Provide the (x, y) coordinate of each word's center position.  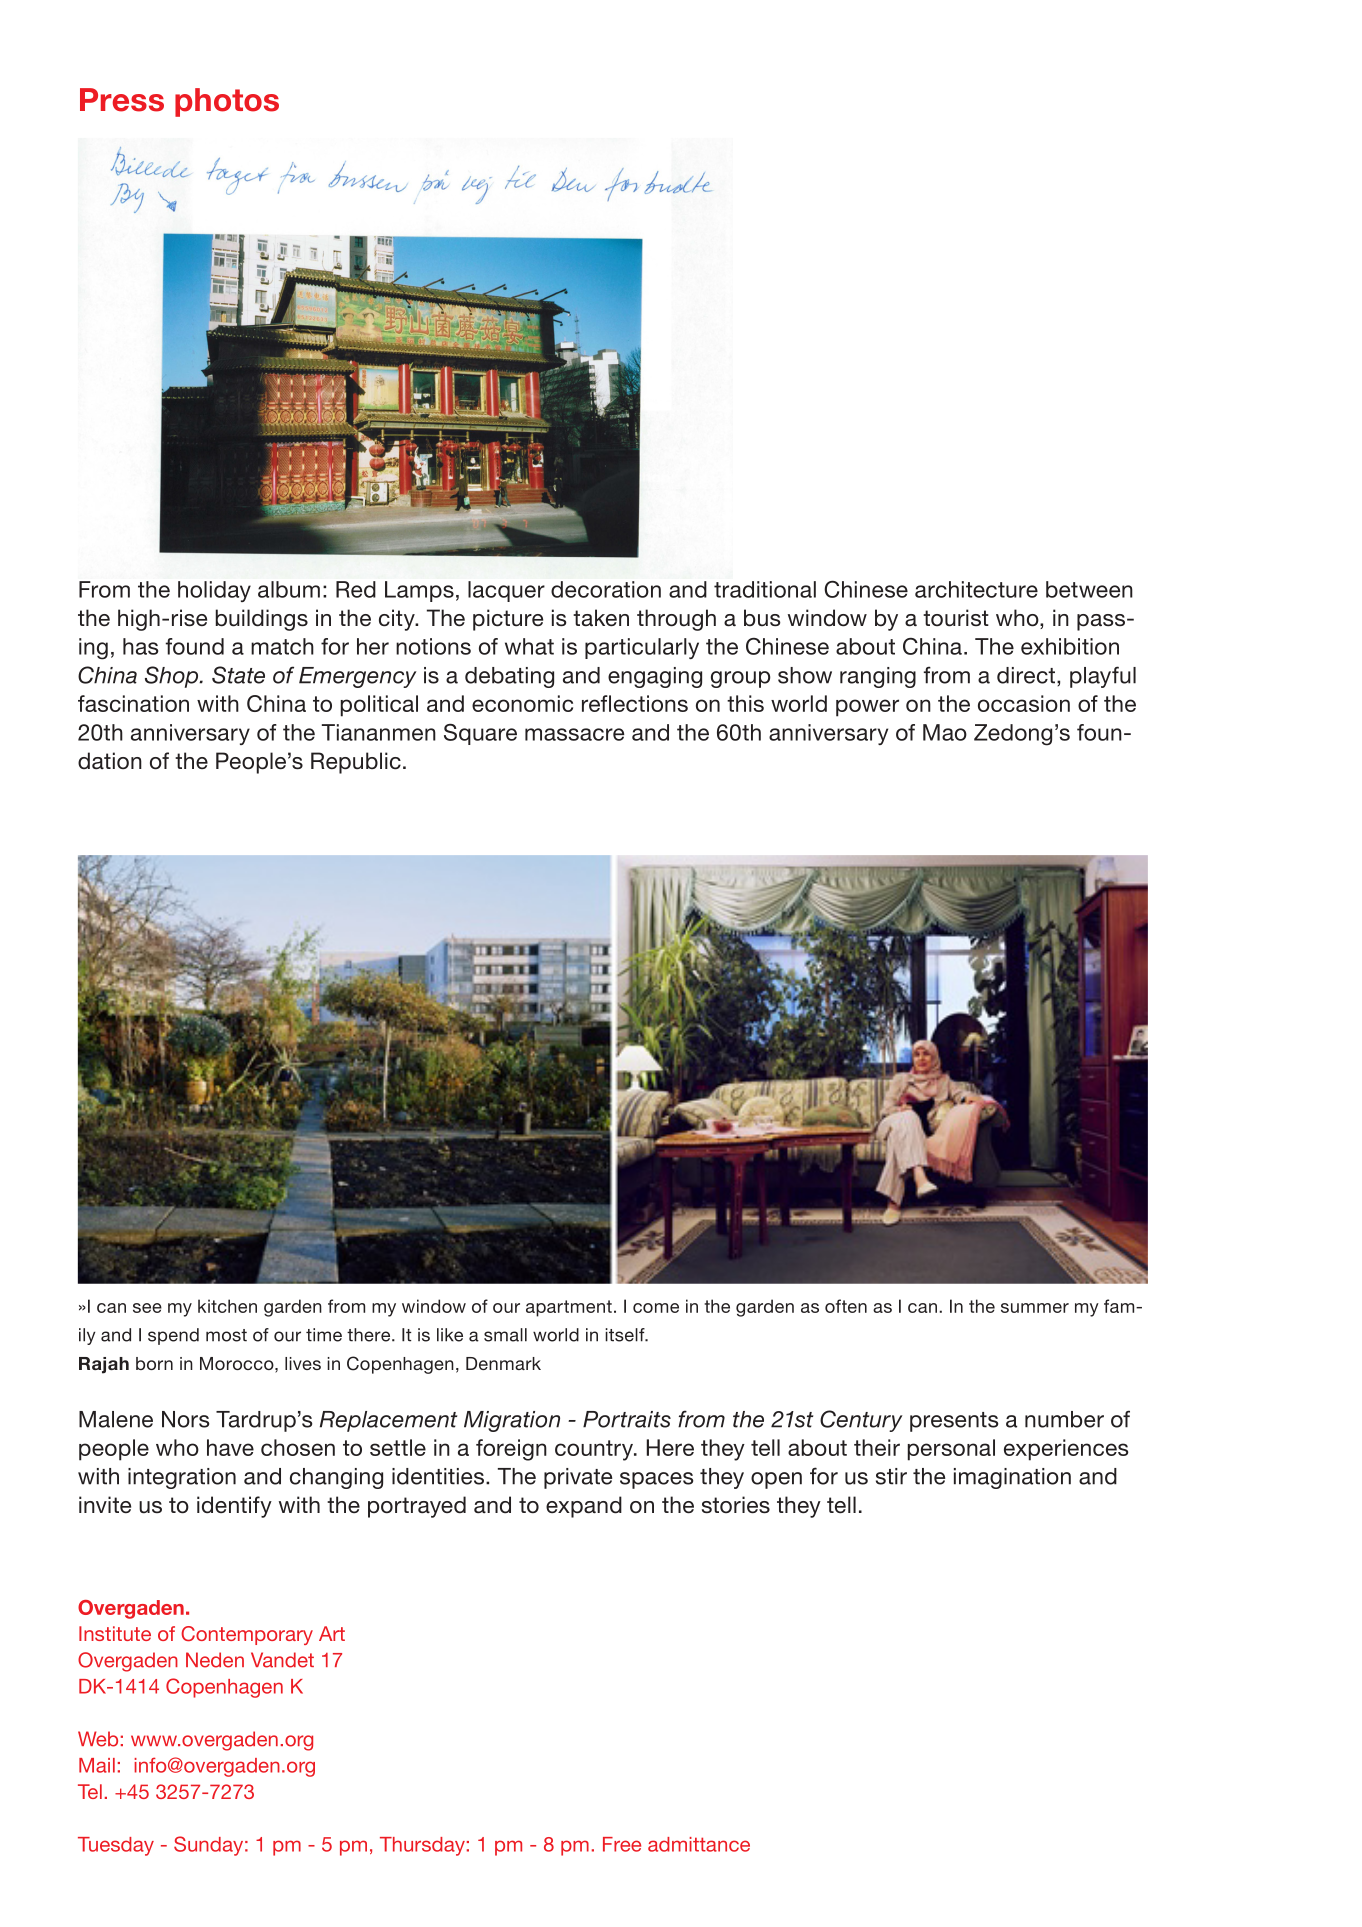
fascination (133, 703)
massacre (574, 734)
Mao (945, 732)
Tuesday (116, 1846)
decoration (606, 589)
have (230, 1447)
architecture (976, 589)
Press (122, 100)
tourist (956, 618)
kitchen (227, 1306)
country (595, 1450)
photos (227, 102)
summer (1035, 1308)
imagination (1012, 1478)
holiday (214, 591)
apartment (569, 1308)
